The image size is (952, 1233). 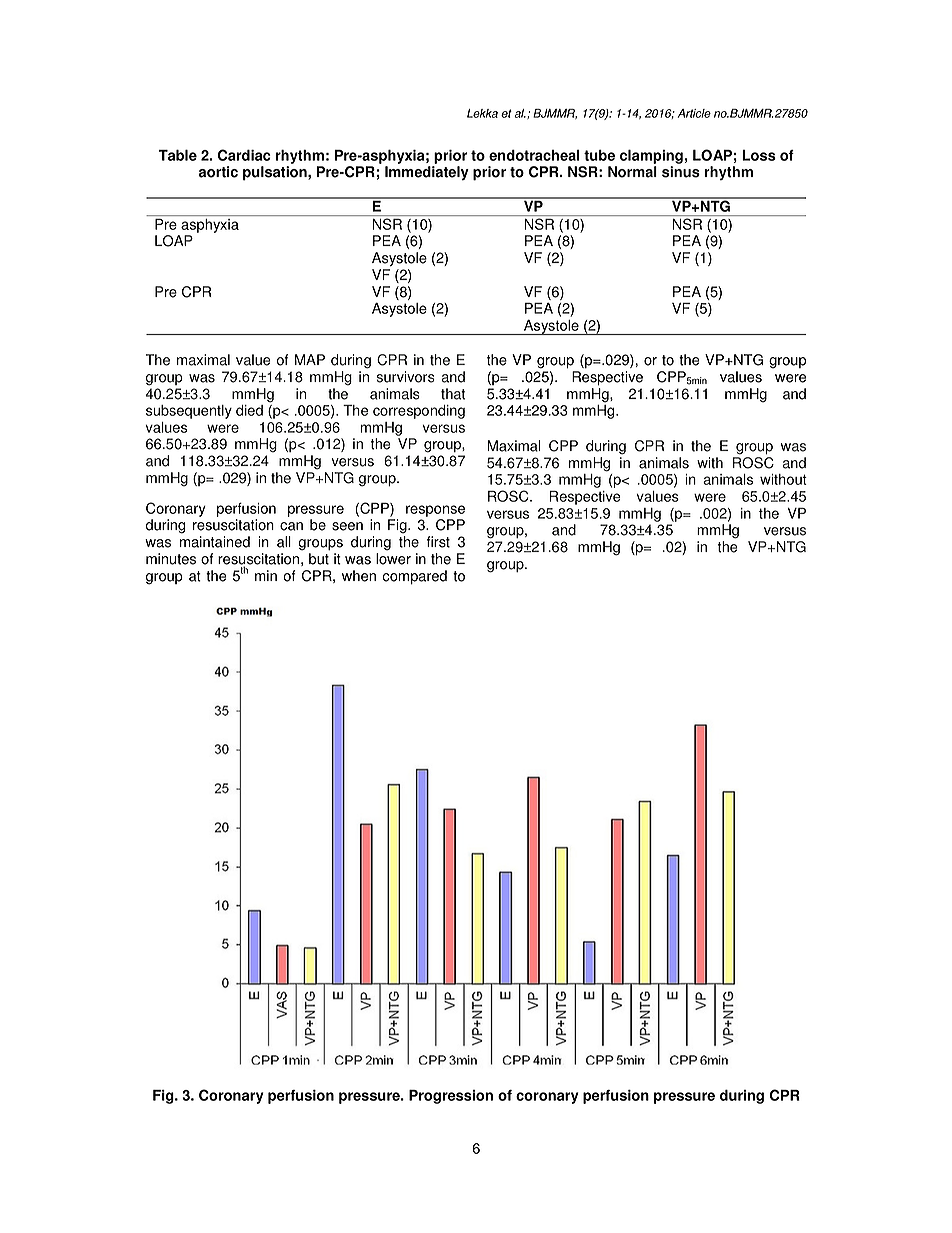 What do you see at coordinates (438, 542) in the screenshot?
I see `first` at bounding box center [438, 542].
